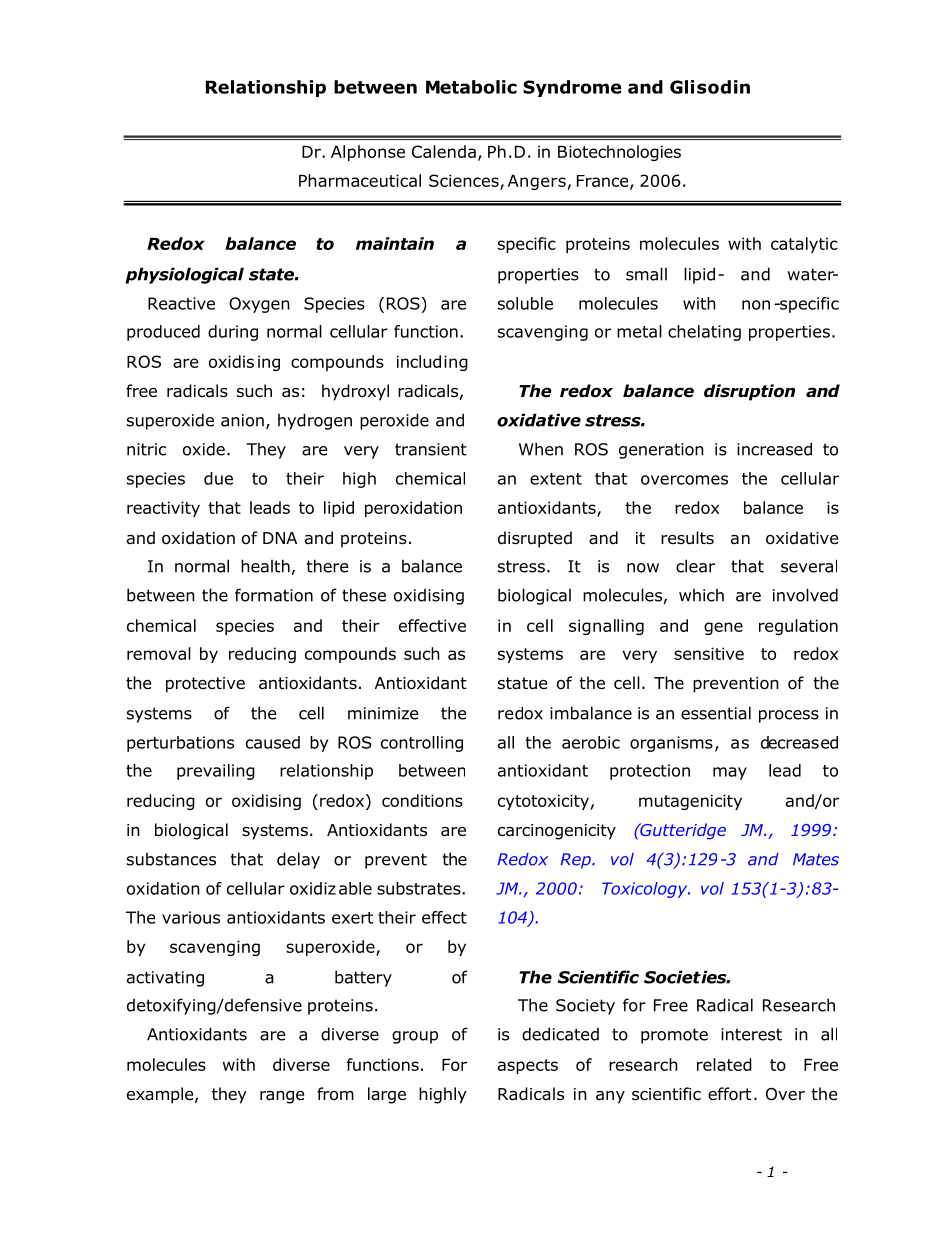  What do you see at coordinates (242, 420) in the screenshot?
I see `anion` at bounding box center [242, 420].
